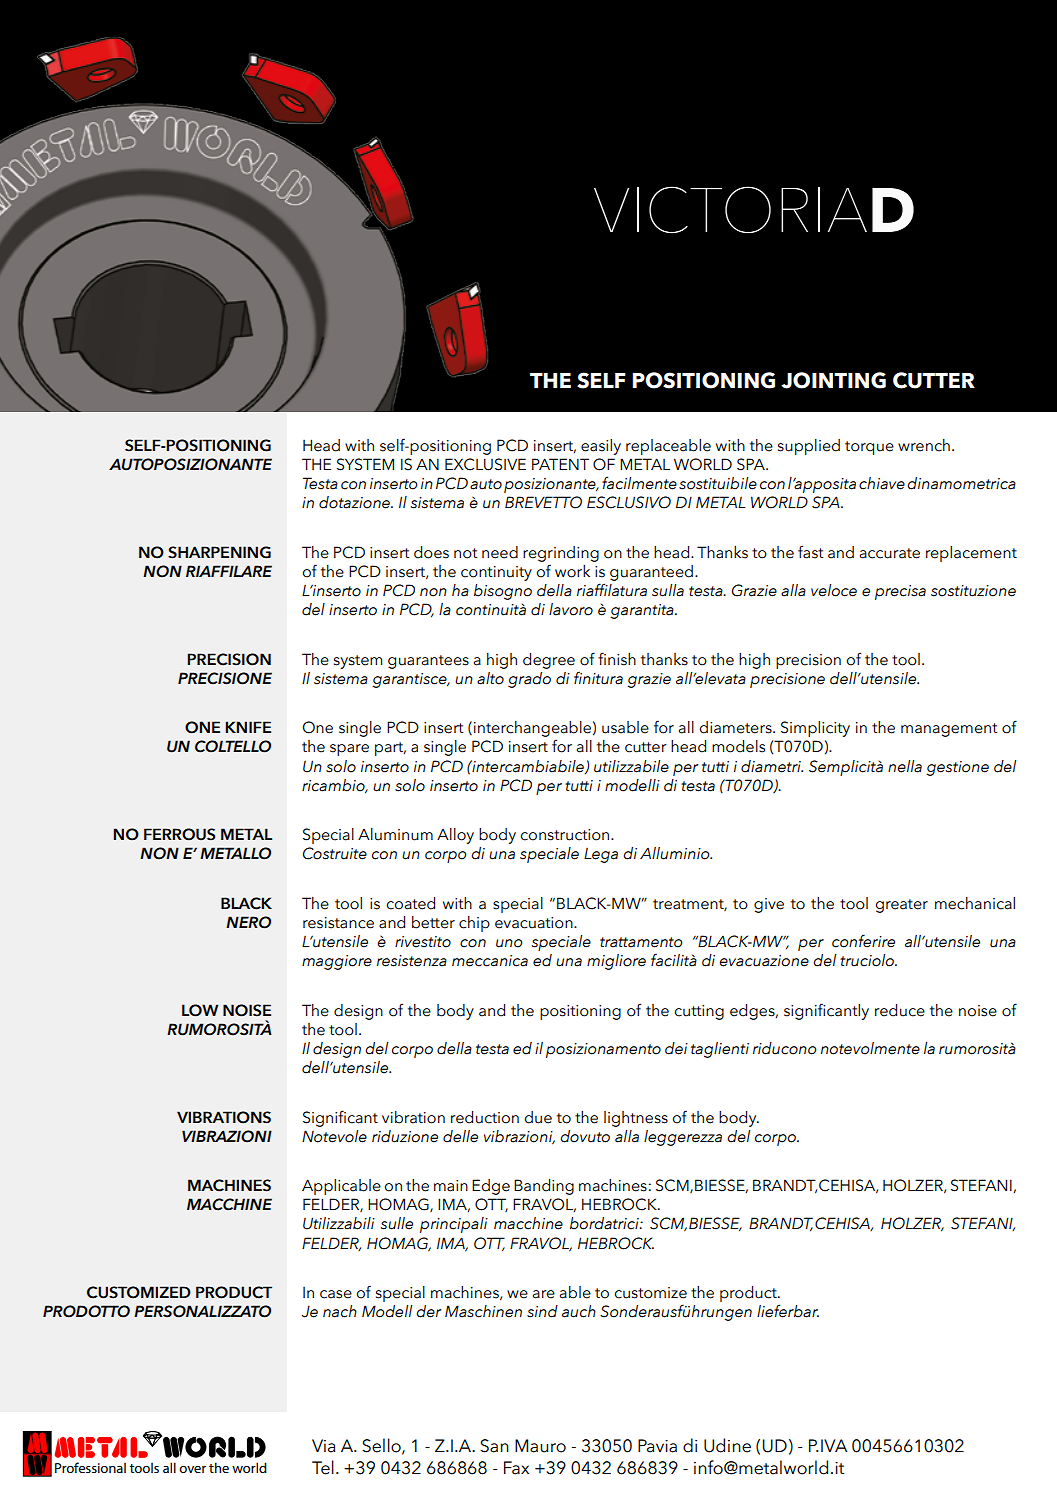 Image resolution: width=1057 pixels, height=1495 pixels. What do you see at coordinates (219, 552) in the screenshot?
I see `SHARPENING` at bounding box center [219, 552].
